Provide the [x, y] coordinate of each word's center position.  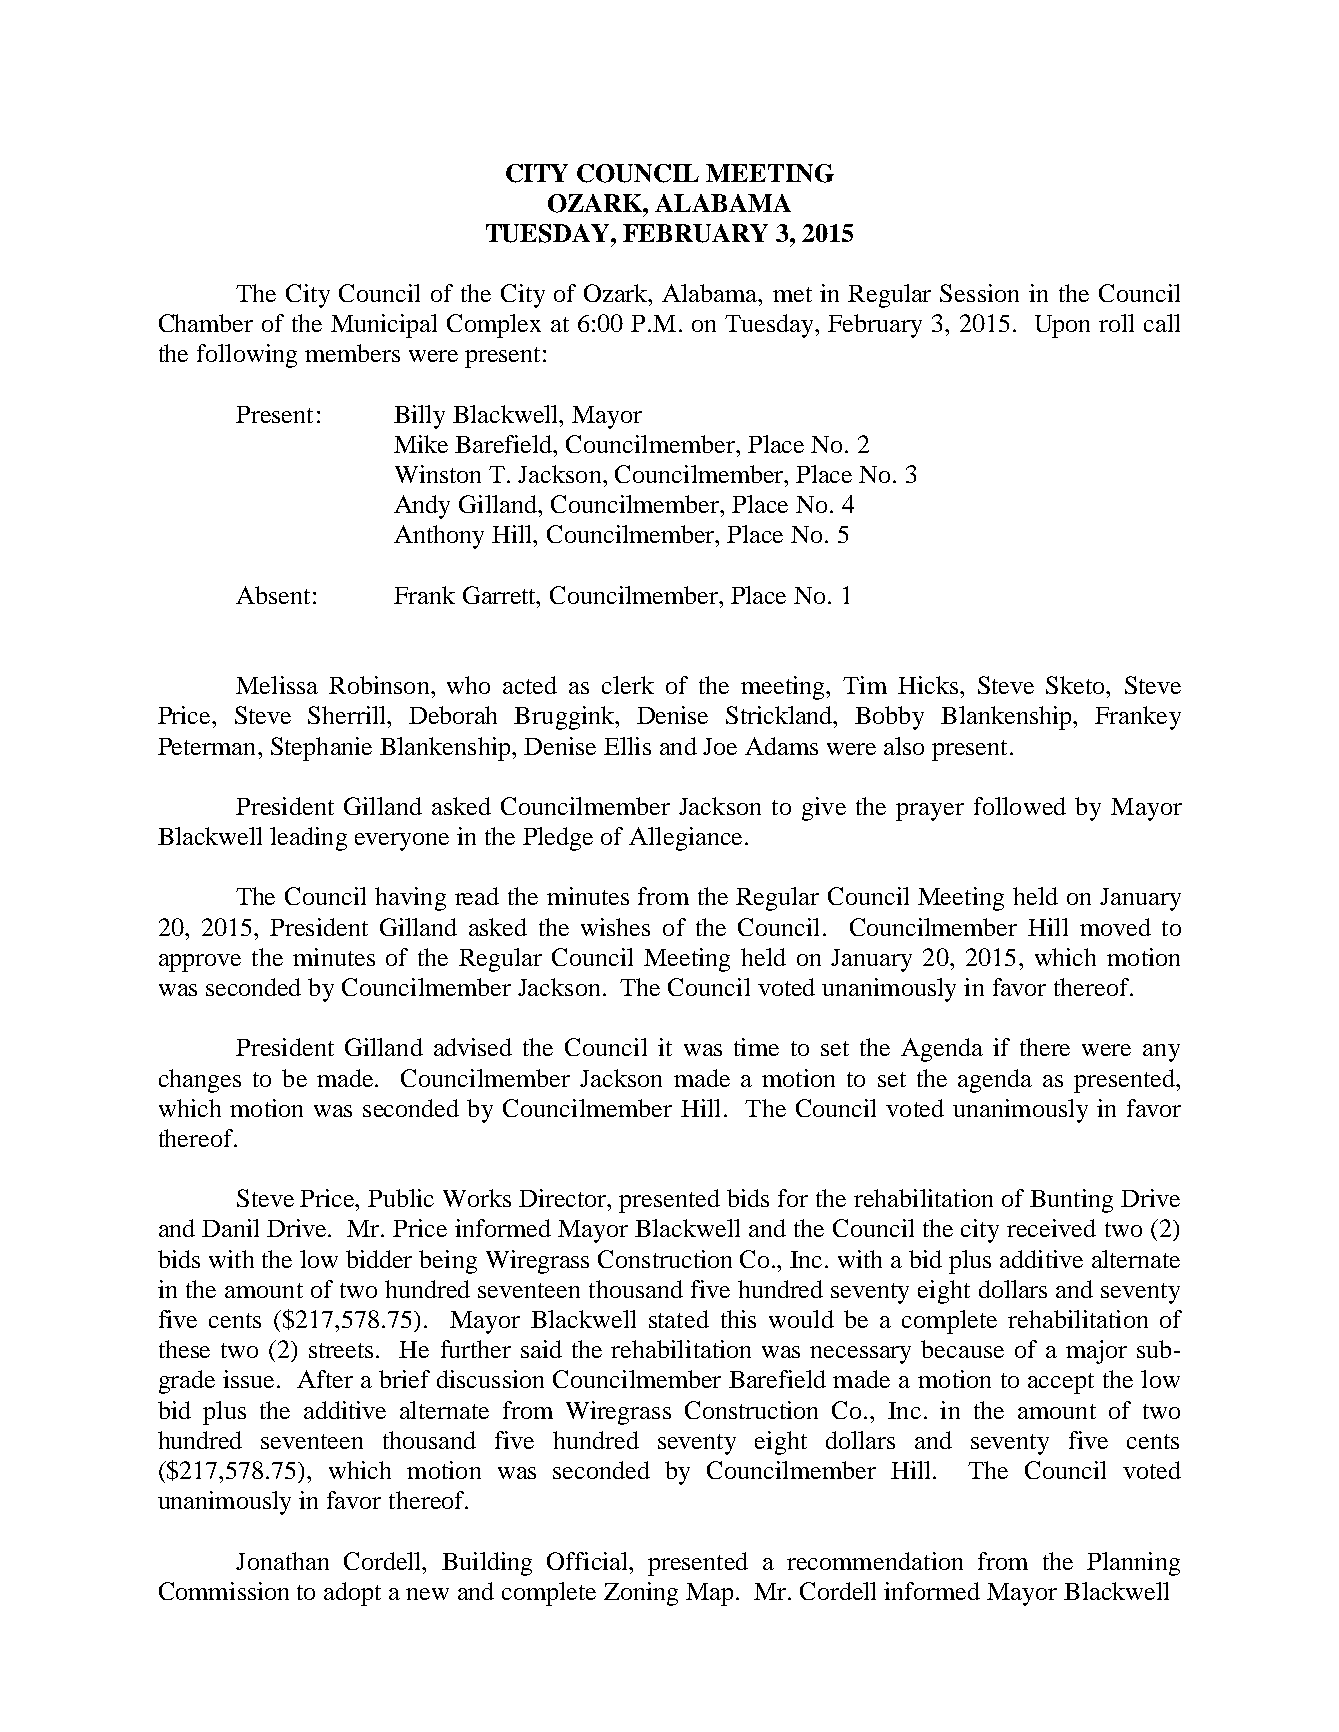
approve [200, 963]
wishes [615, 927]
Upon [1062, 326]
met [792, 294]
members [352, 353]
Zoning [641, 1594]
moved [1115, 927]
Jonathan [282, 1561]
